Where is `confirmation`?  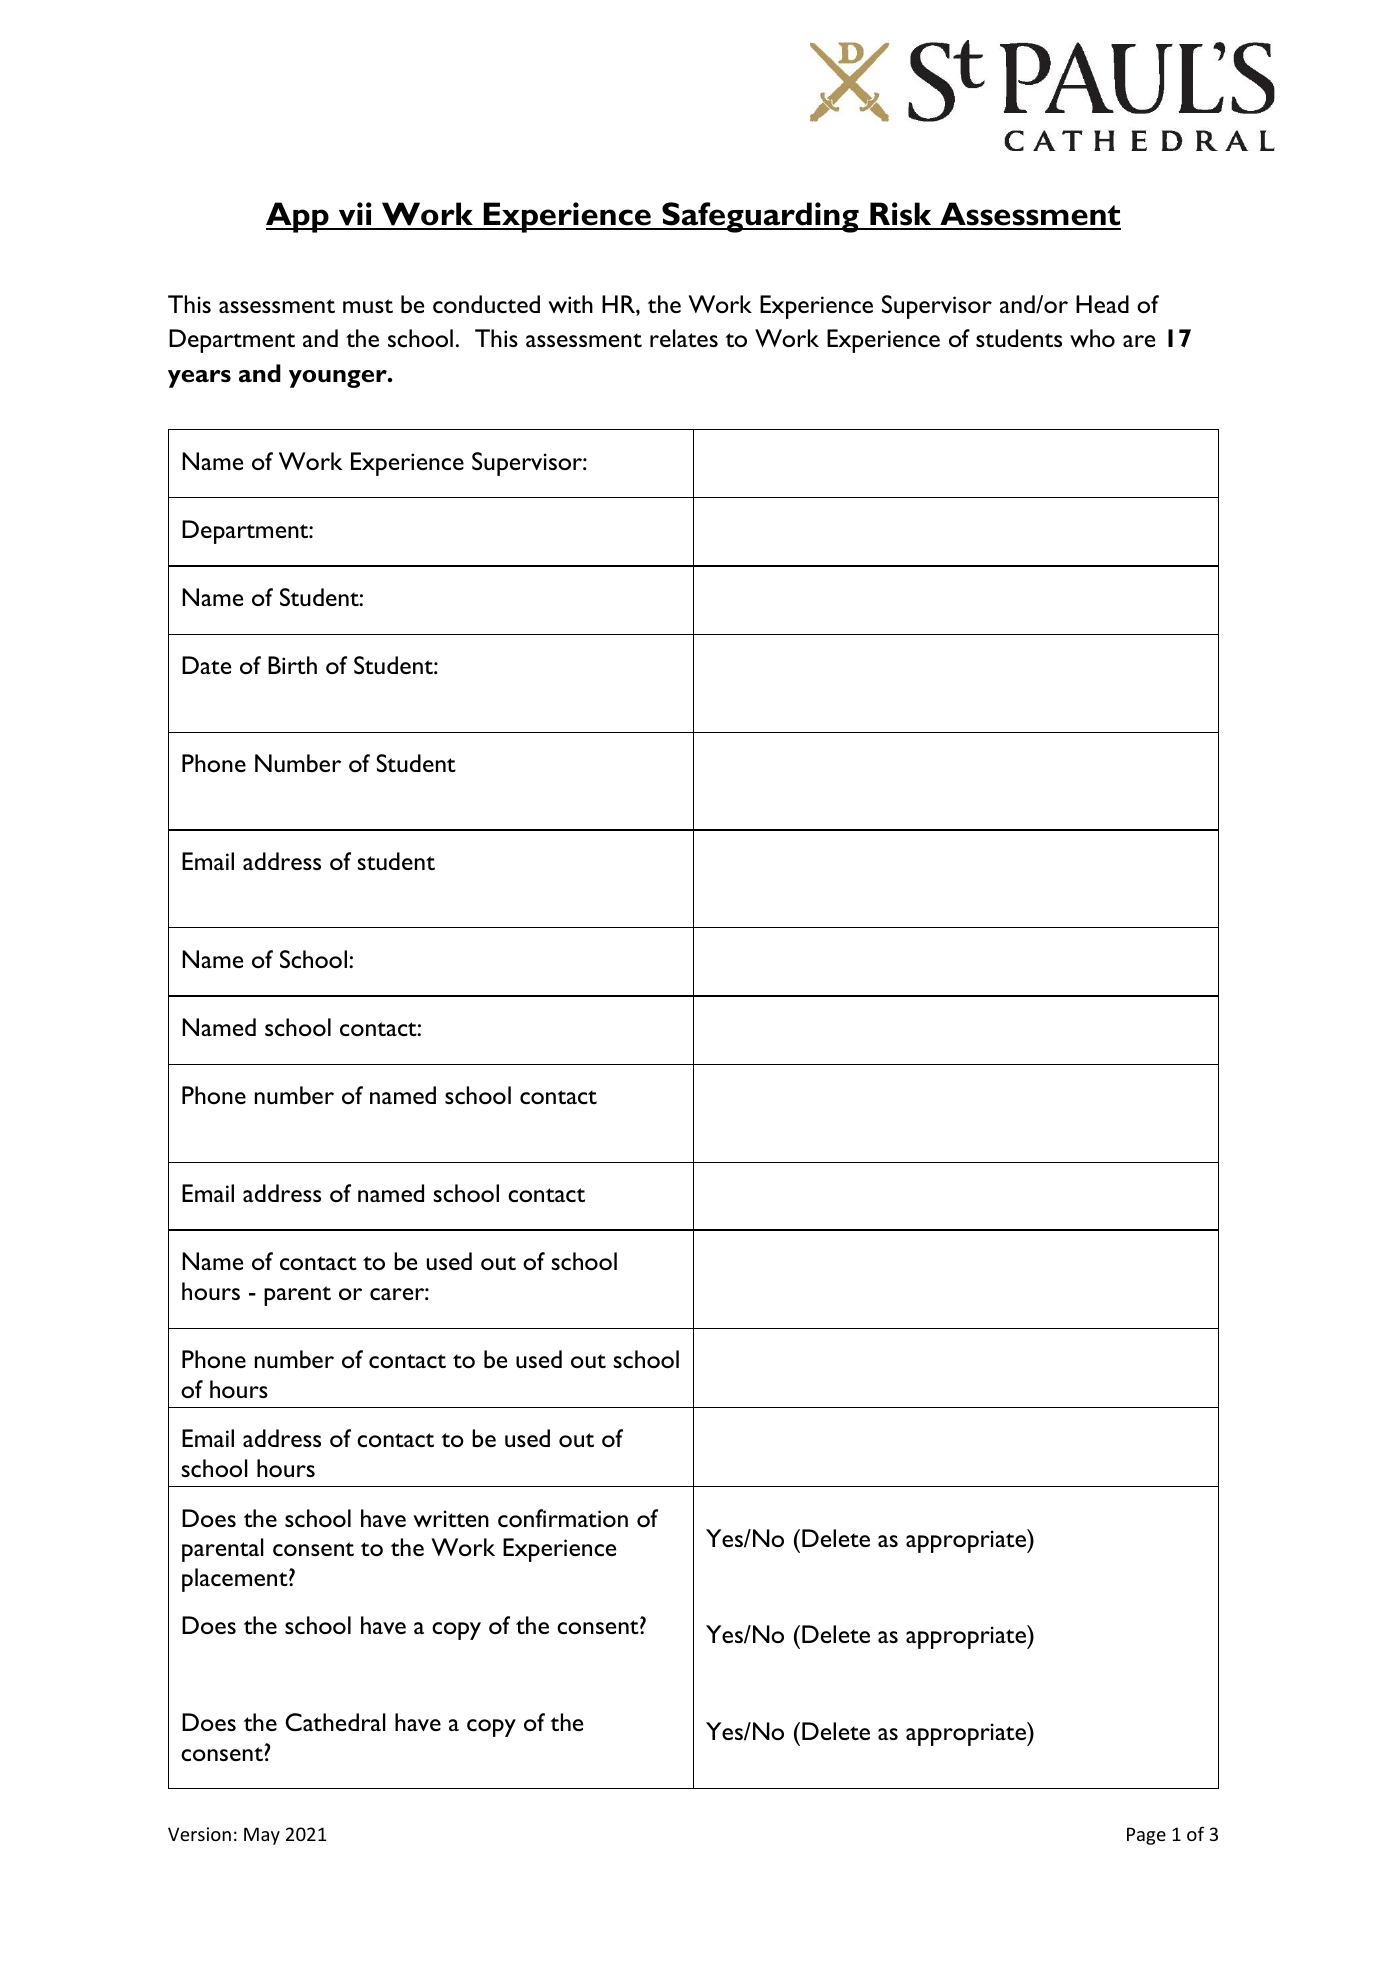 confirmation is located at coordinates (563, 1518).
